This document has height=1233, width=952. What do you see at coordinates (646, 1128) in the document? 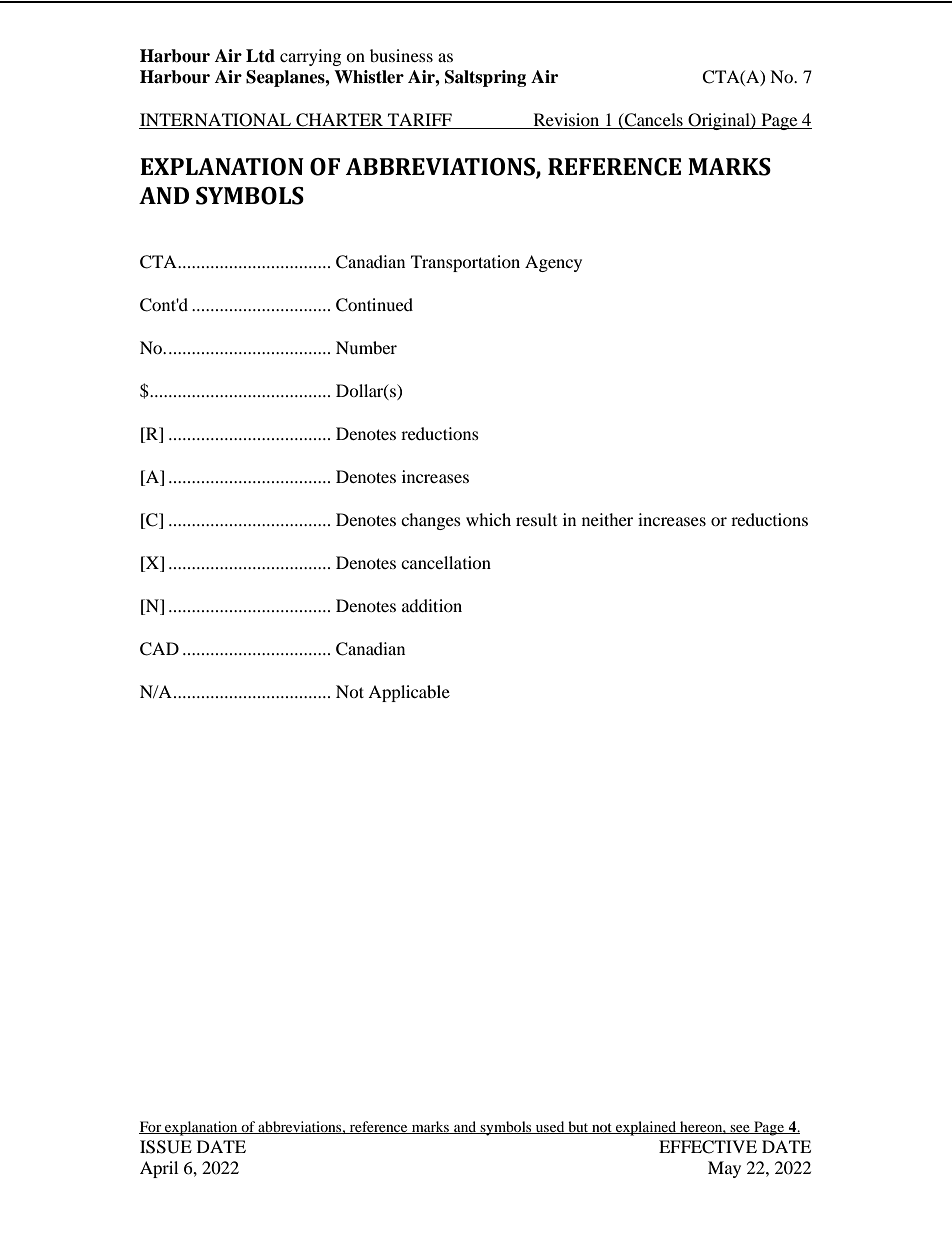
I see `explained` at bounding box center [646, 1128].
